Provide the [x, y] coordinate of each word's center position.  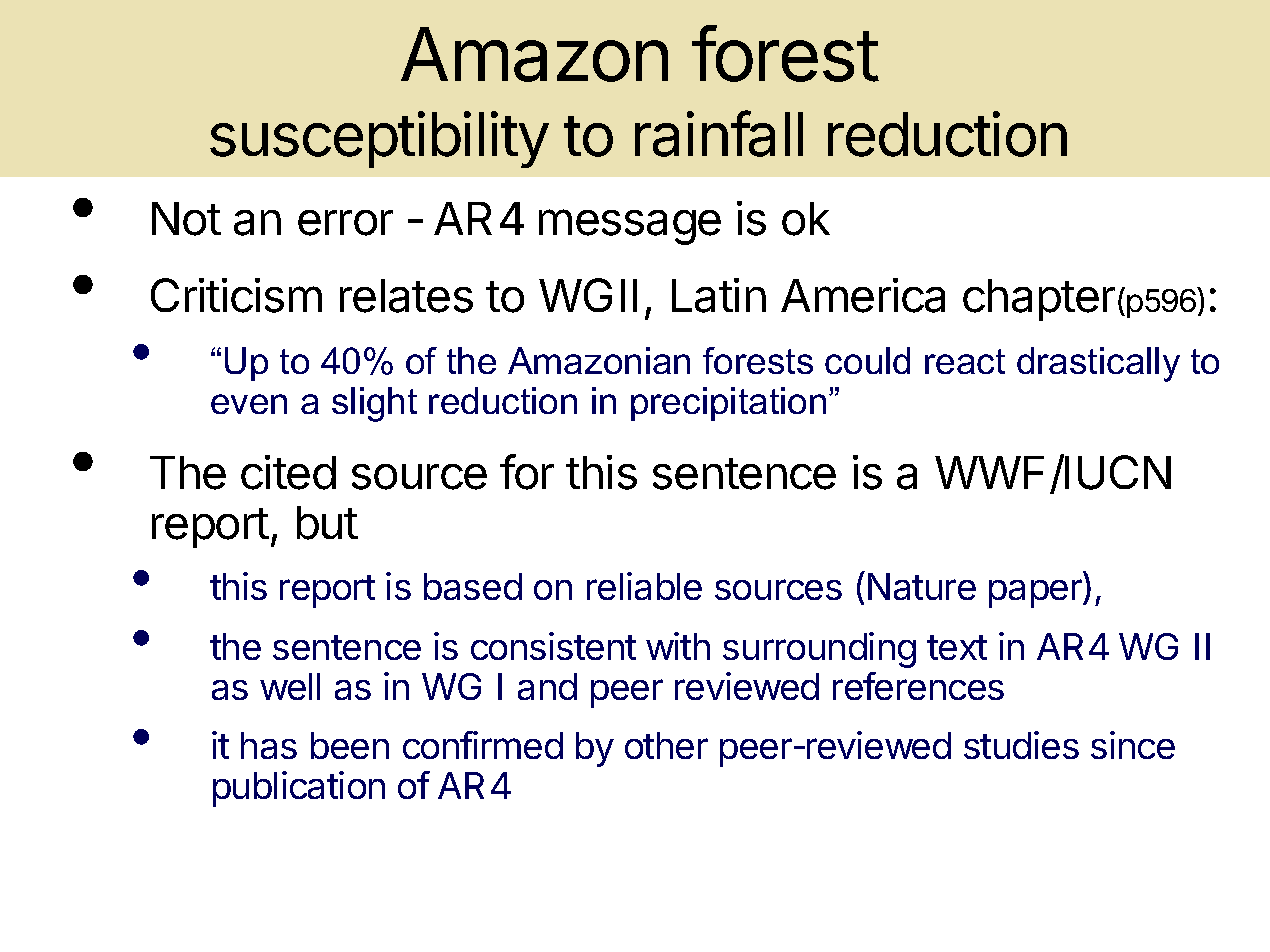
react [965, 361]
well [290, 686]
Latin [719, 295]
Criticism [236, 295]
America [863, 295]
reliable [644, 586]
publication [299, 789]
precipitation [728, 404]
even [249, 404]
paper [1036, 593]
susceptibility [379, 139]
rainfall [719, 134]
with [678, 646]
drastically [1098, 364]
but [327, 523]
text [957, 647]
